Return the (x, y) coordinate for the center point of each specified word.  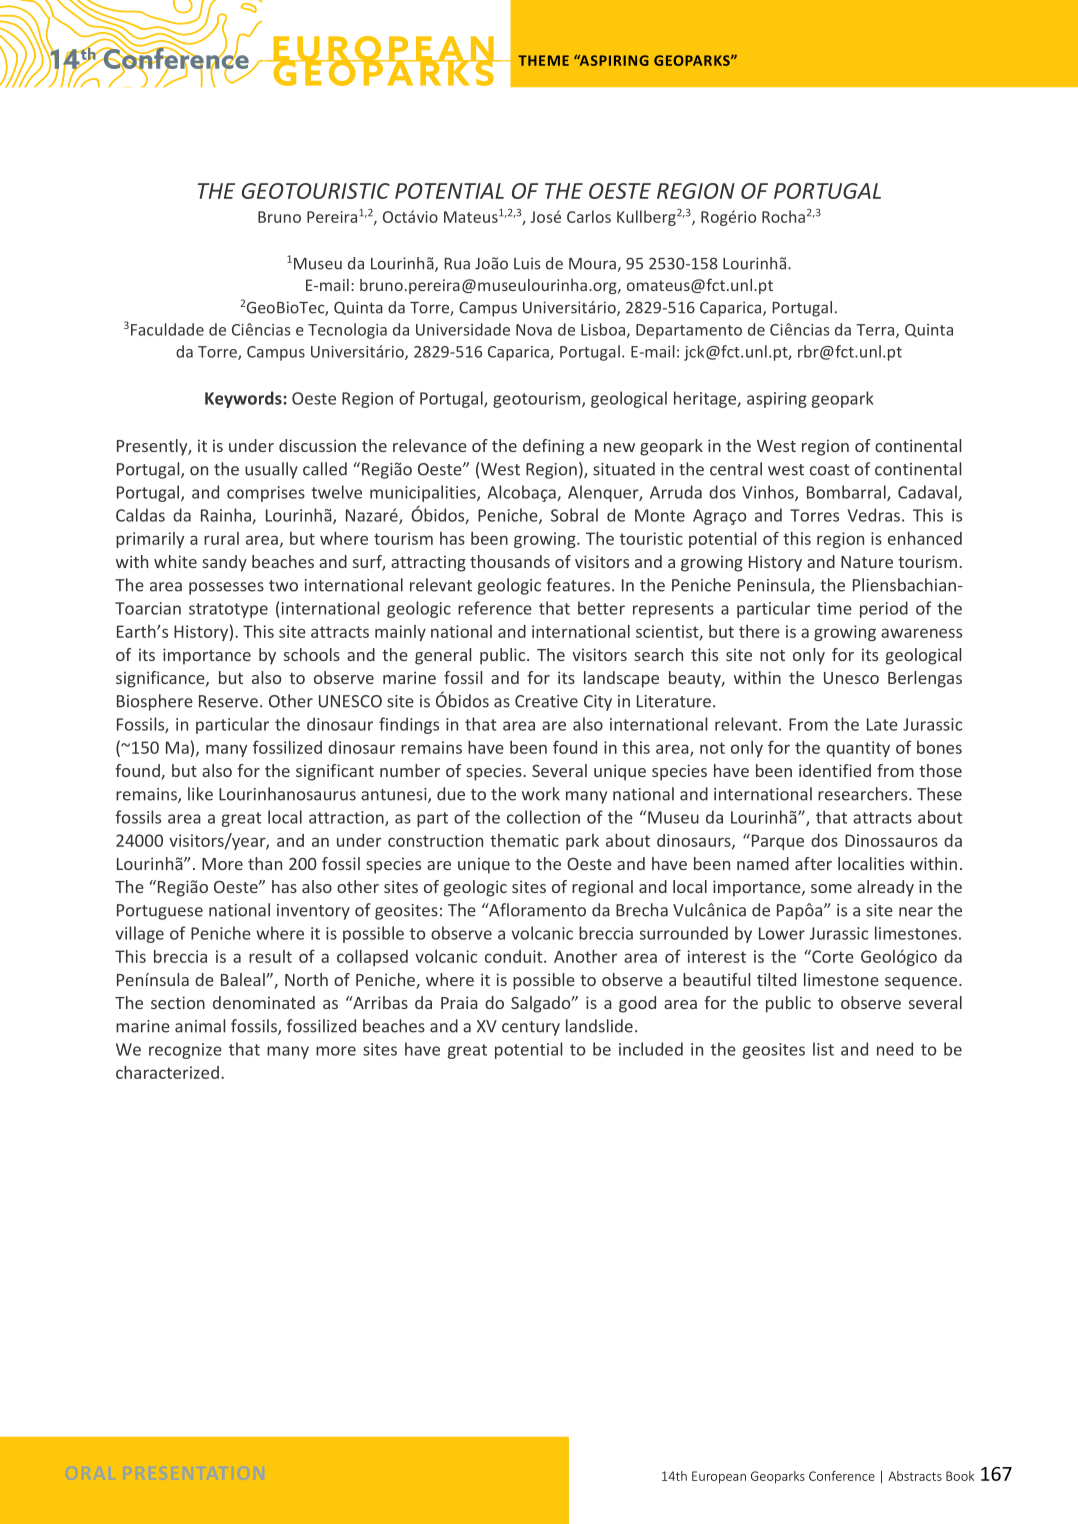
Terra (876, 331)
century (531, 1028)
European (719, 1477)
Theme (543, 60)
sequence (922, 983)
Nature (867, 562)
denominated (264, 1002)
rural (221, 538)
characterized (167, 1072)
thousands (510, 561)
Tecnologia (347, 331)
